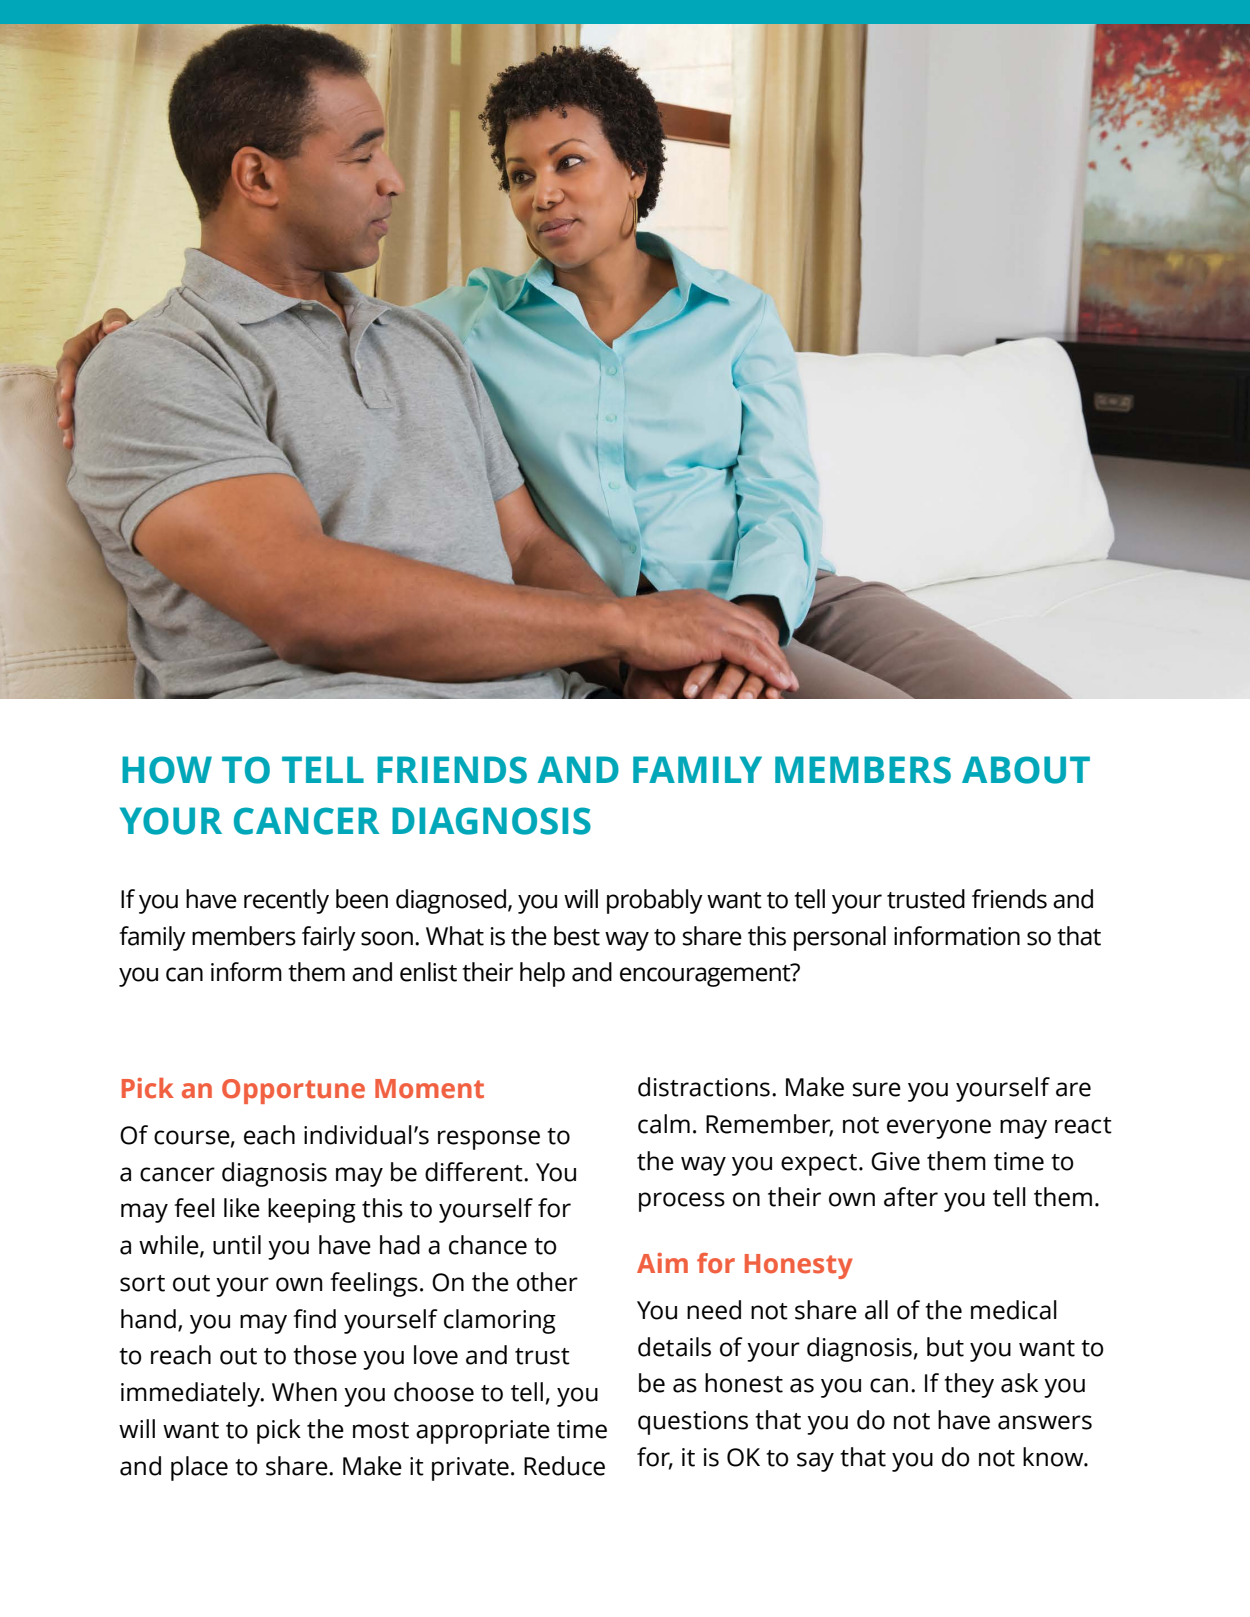  What do you see at coordinates (199, 1468) in the image?
I see `place` at bounding box center [199, 1468].
